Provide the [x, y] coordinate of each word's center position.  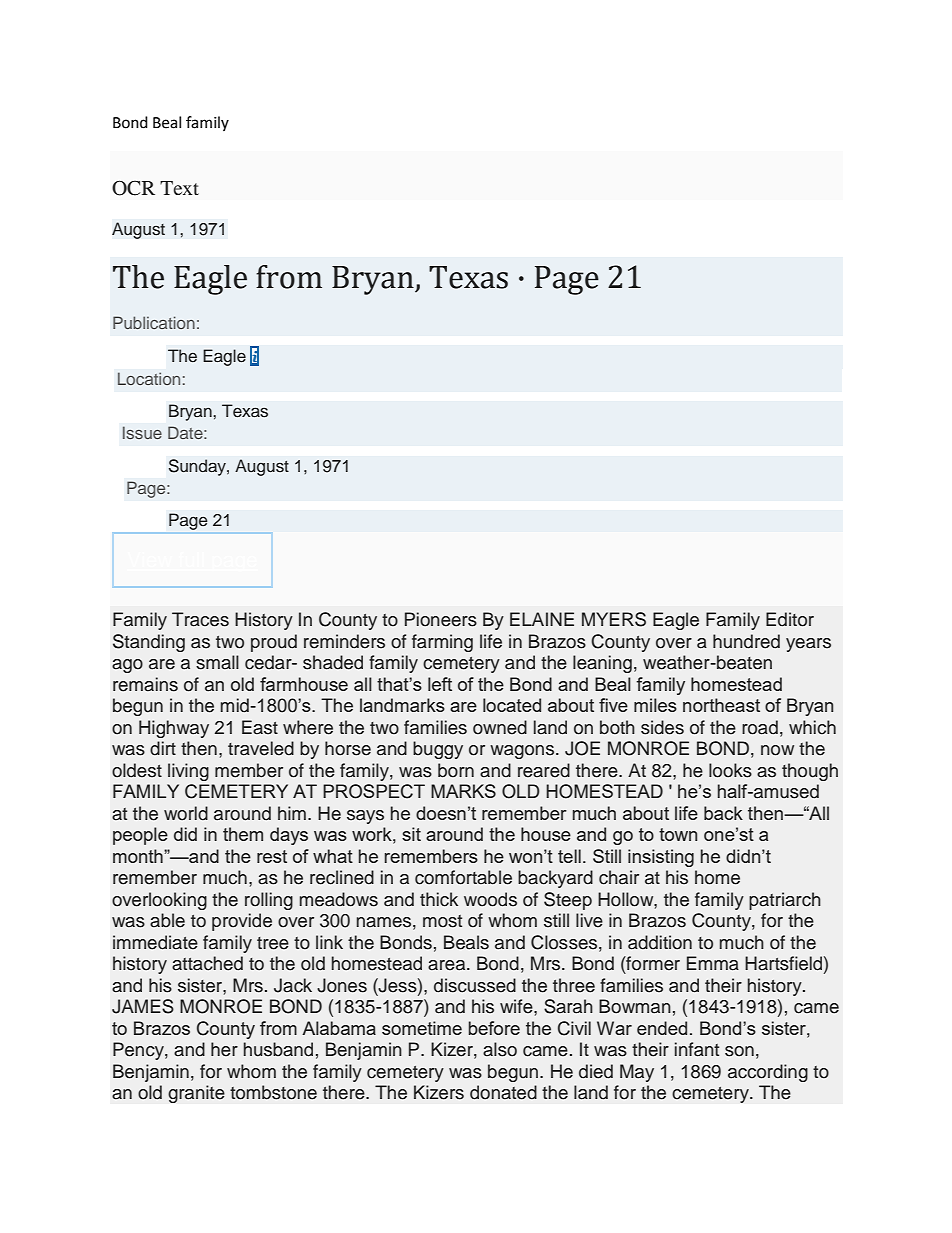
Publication [154, 322]
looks [730, 770]
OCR [133, 188]
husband [278, 1049]
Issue [142, 432]
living [188, 772]
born [456, 770]
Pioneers [441, 619]
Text [179, 188]
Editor [790, 619]
